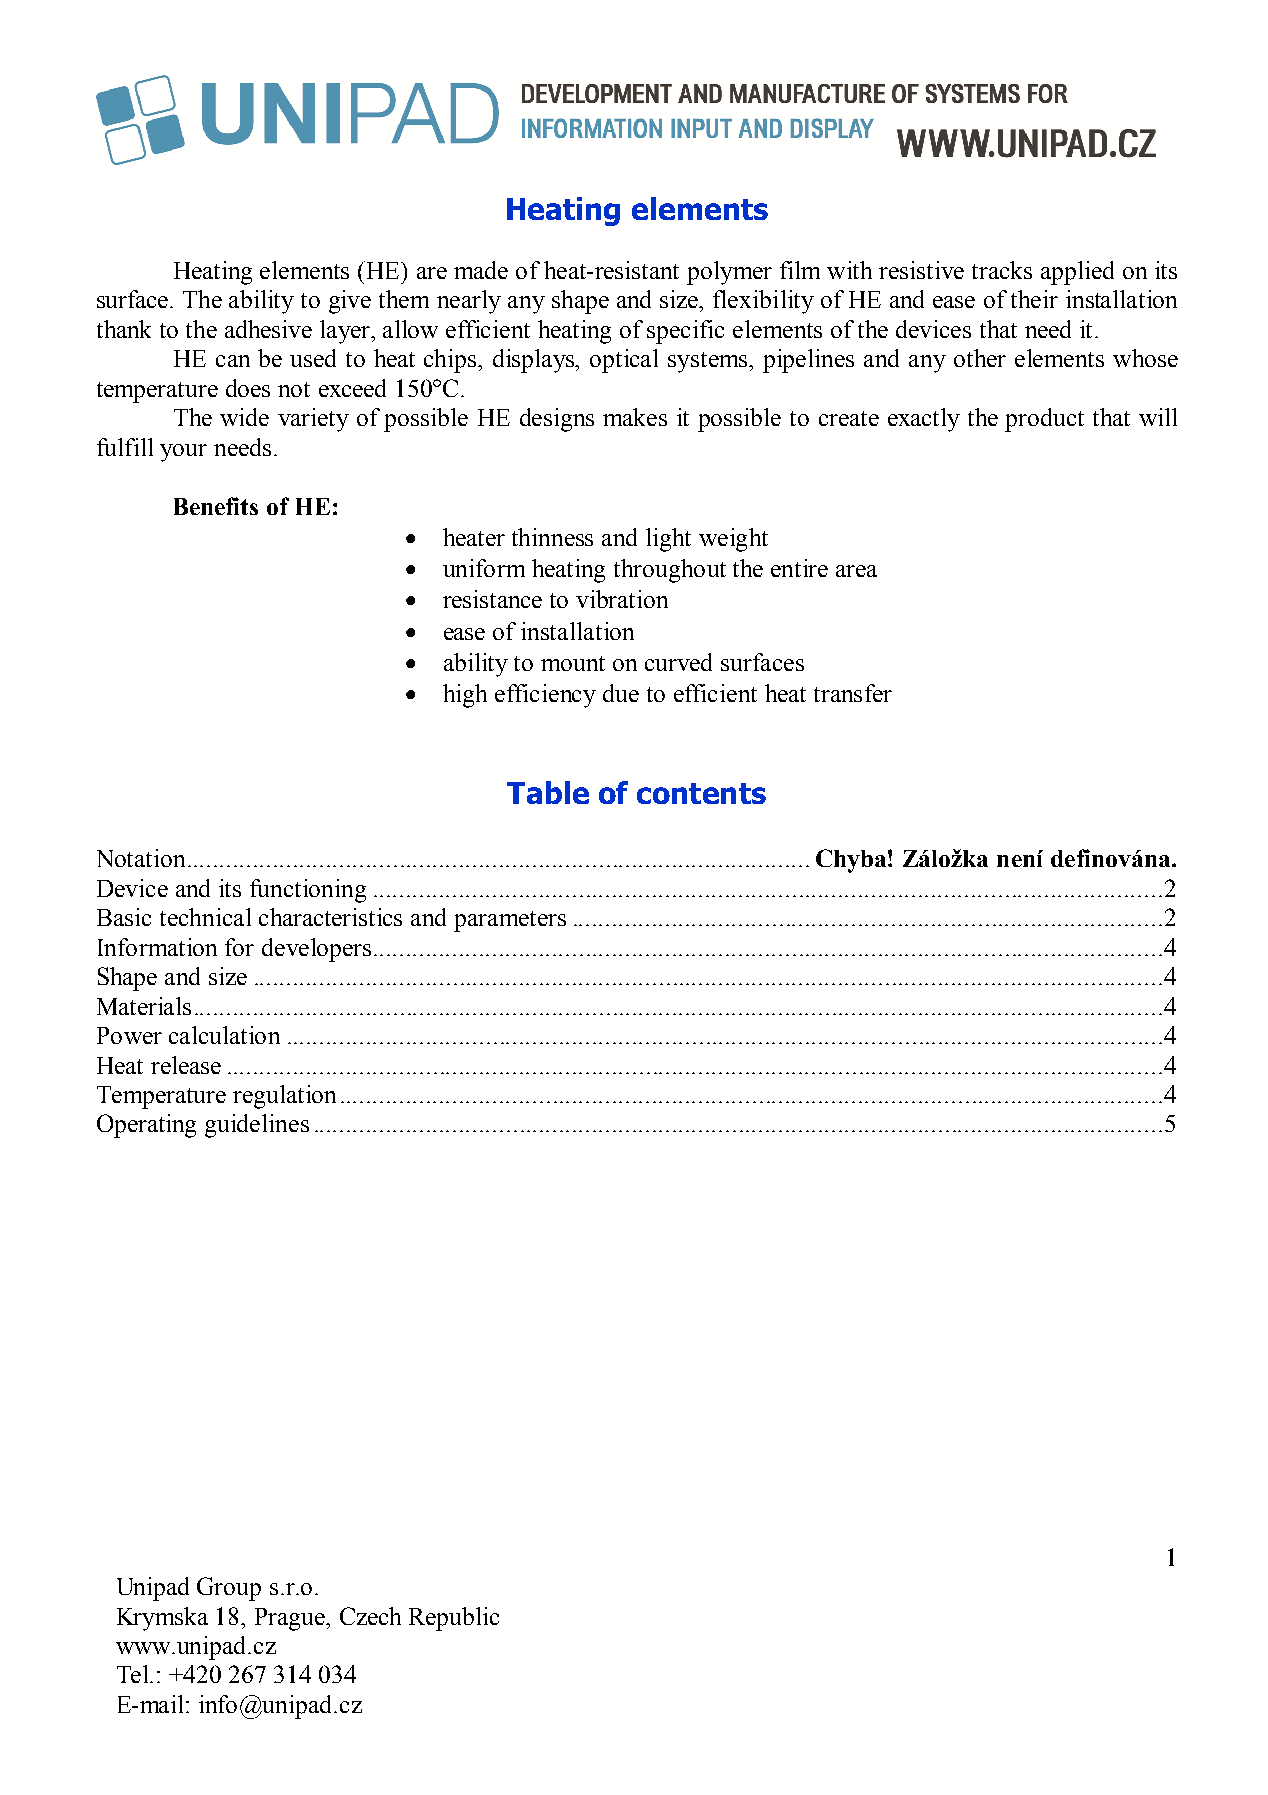 Image resolution: width=1268 pixels, height=1795 pixels. What do you see at coordinates (701, 793) in the document?
I see `contents` at bounding box center [701, 793].
